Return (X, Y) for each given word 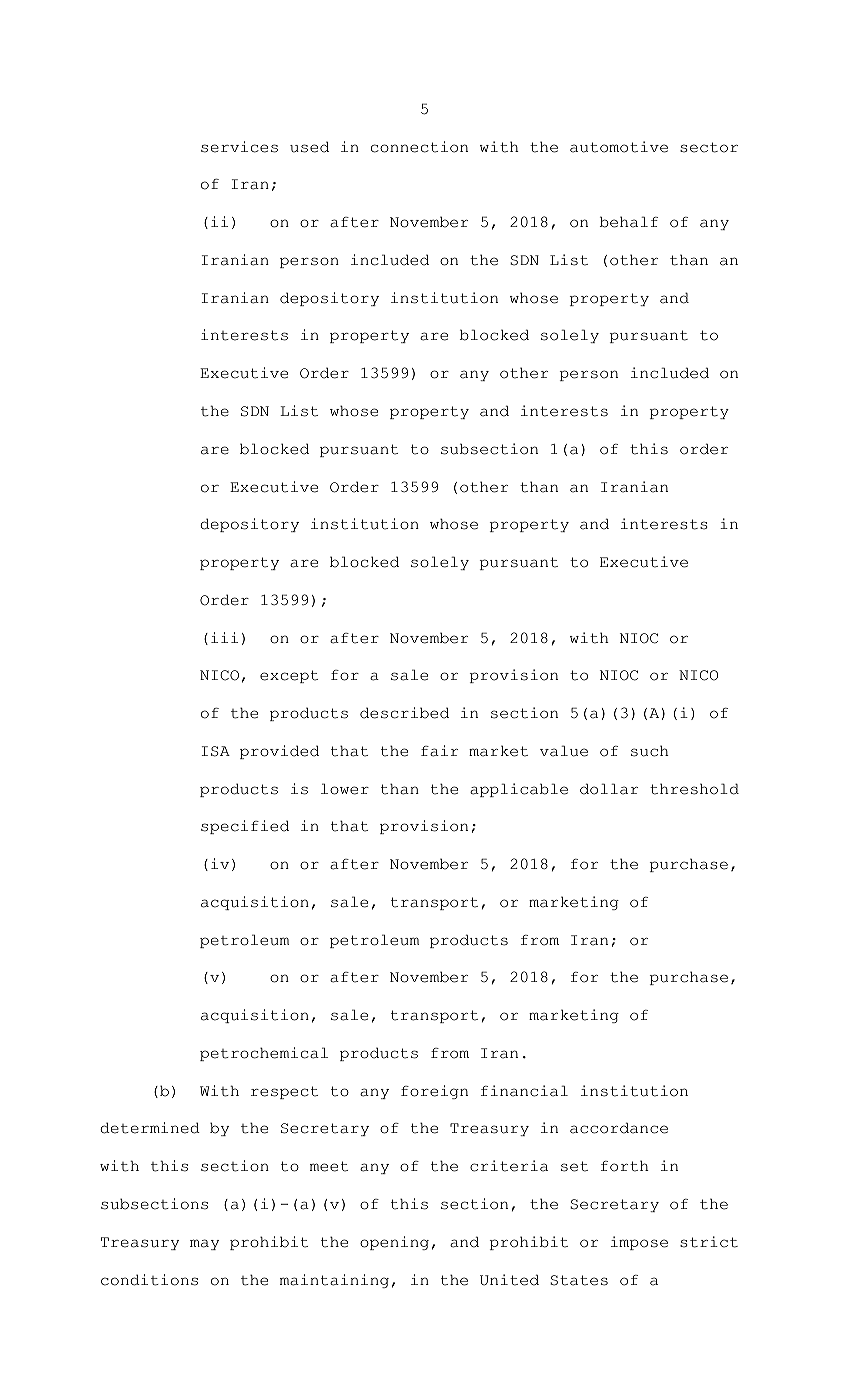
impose (639, 1243)
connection (419, 147)
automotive (619, 147)
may (204, 1244)
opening (394, 1243)
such (650, 751)
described (404, 713)
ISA (215, 751)
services (239, 147)
